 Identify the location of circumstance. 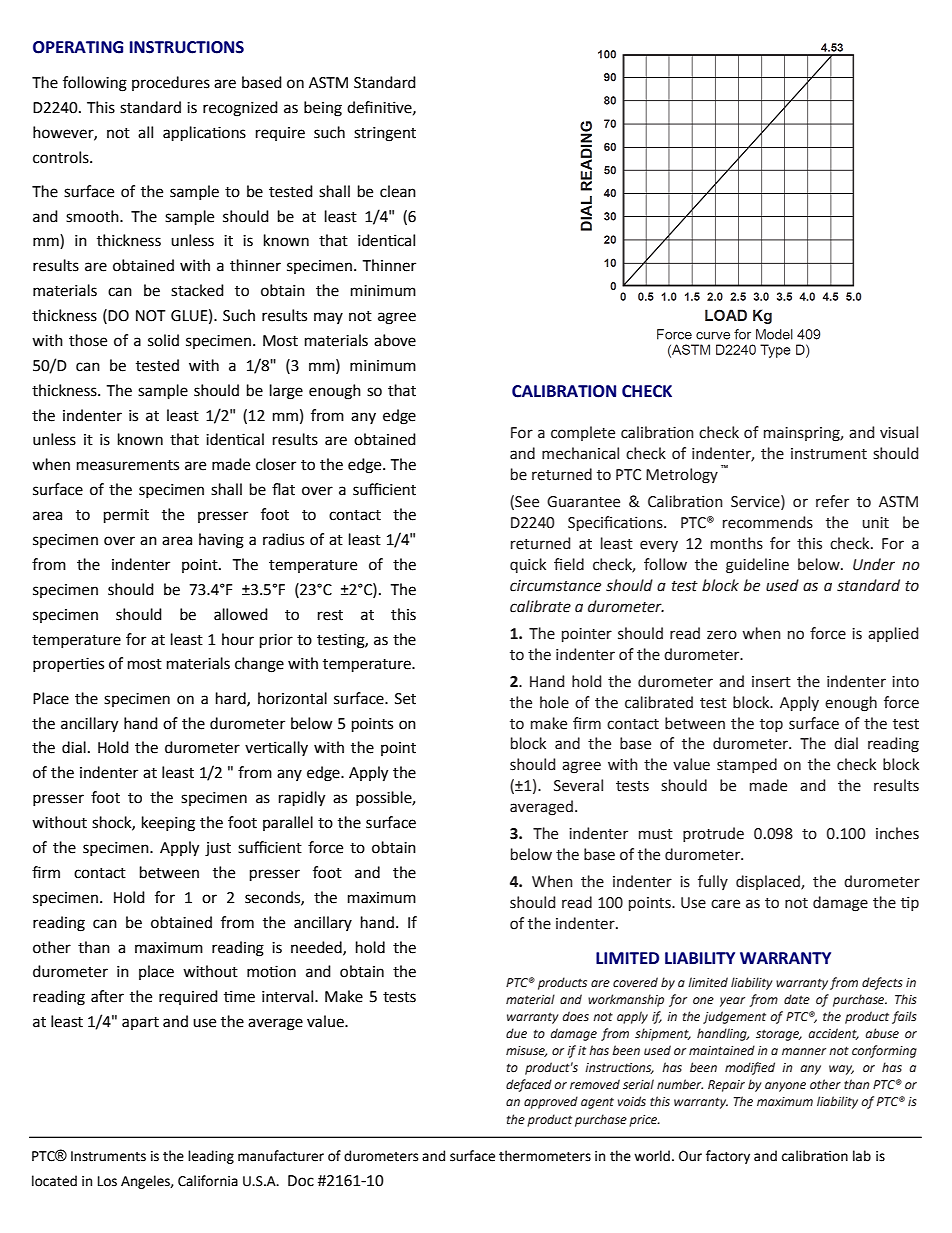
(555, 586).
